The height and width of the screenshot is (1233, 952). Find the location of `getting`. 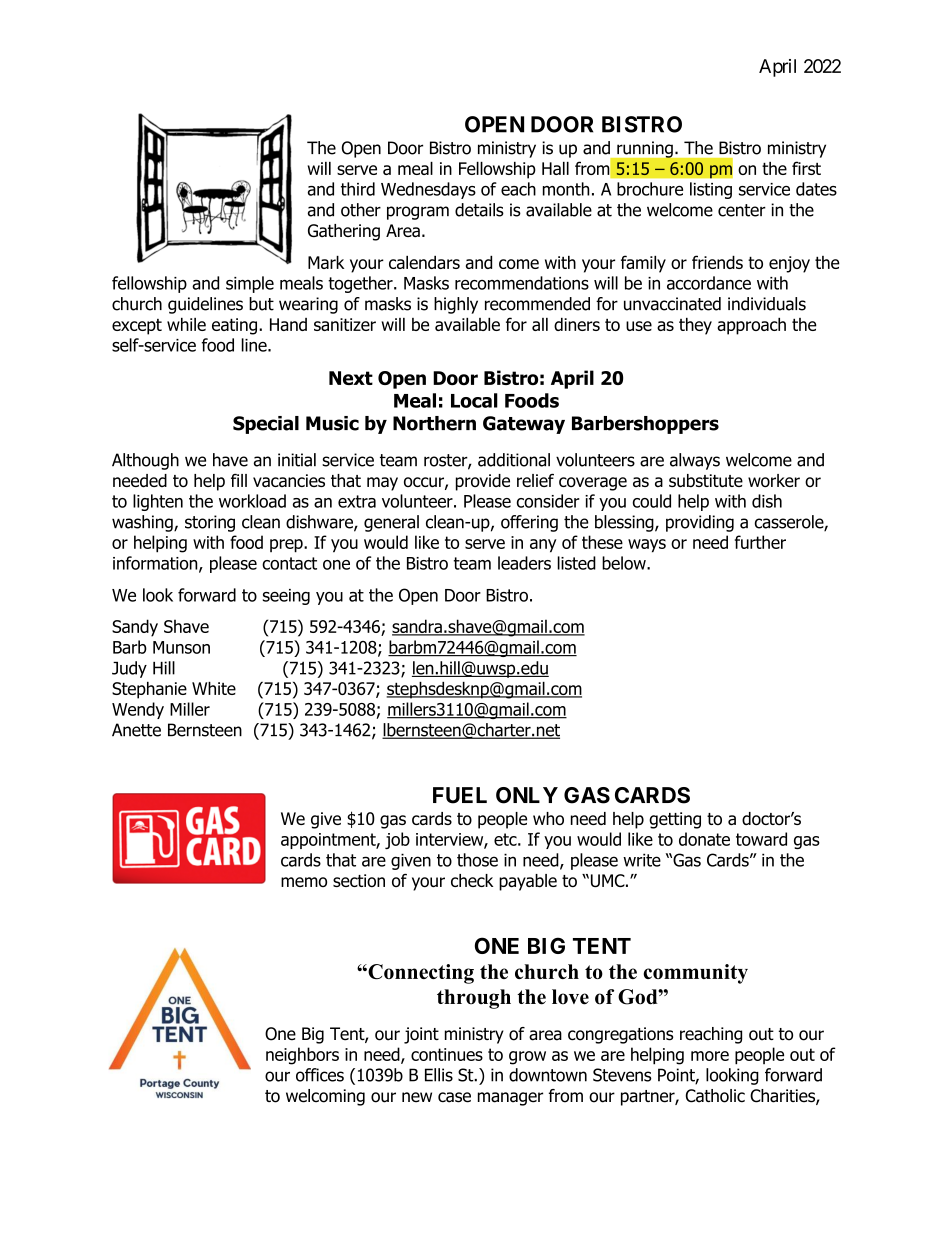

getting is located at coordinates (675, 820).
